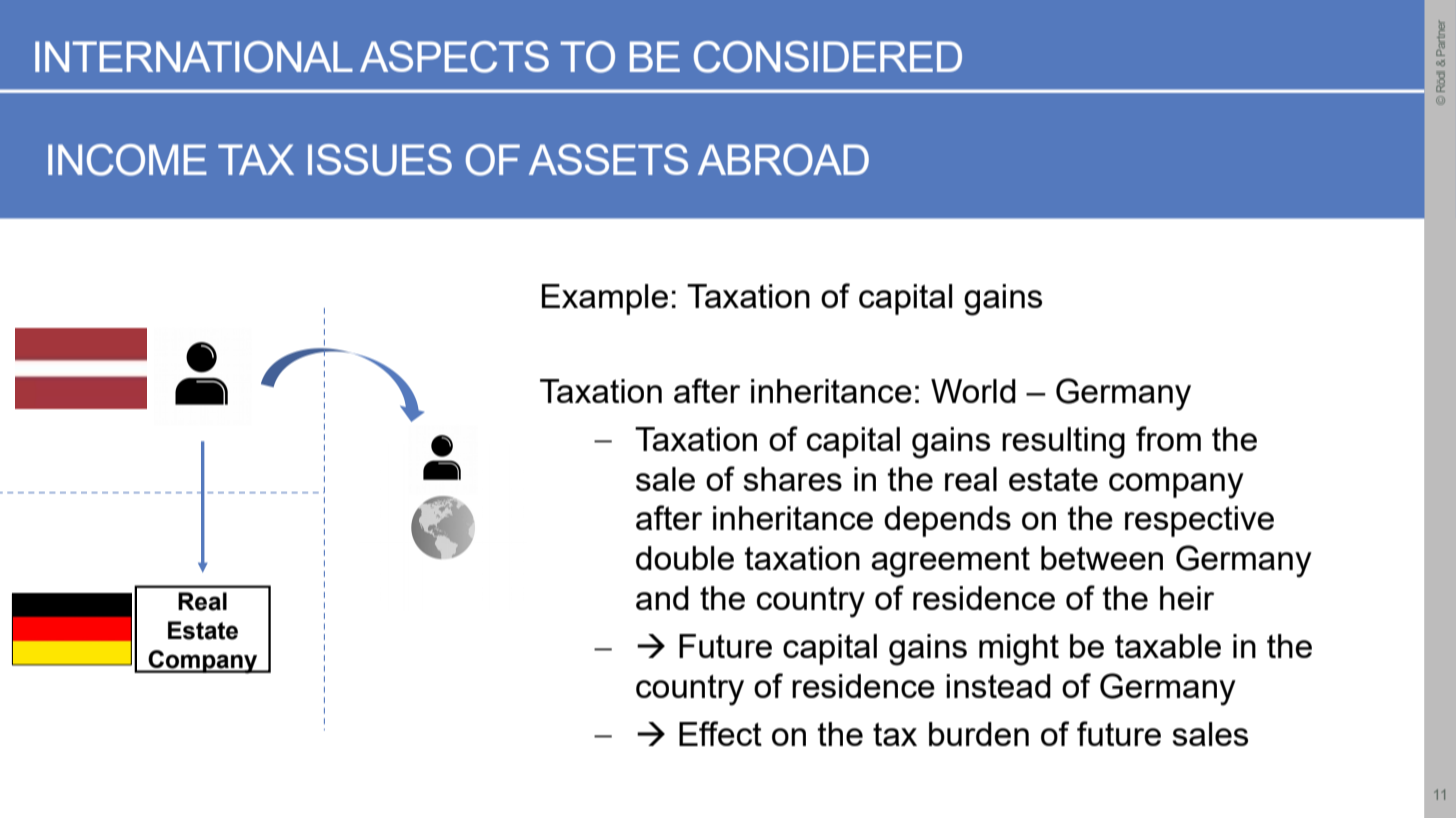  I want to click on ASSETS, so click(608, 159).
